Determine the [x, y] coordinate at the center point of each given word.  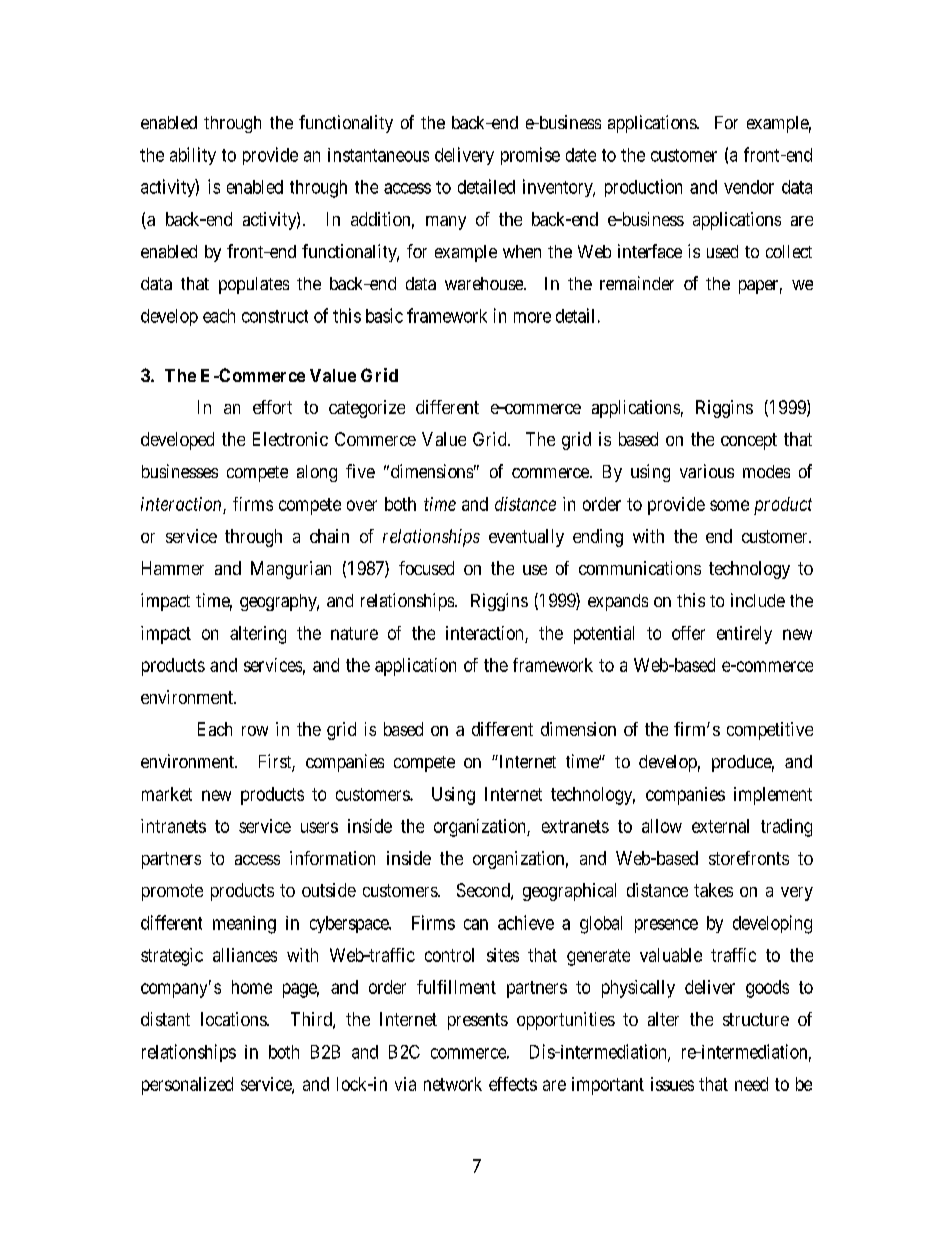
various [707, 471]
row [255, 731]
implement [773, 796]
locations [234, 1019]
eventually [526, 538]
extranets [575, 826]
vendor [749, 187]
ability [193, 156]
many [446, 223]
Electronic [290, 439]
